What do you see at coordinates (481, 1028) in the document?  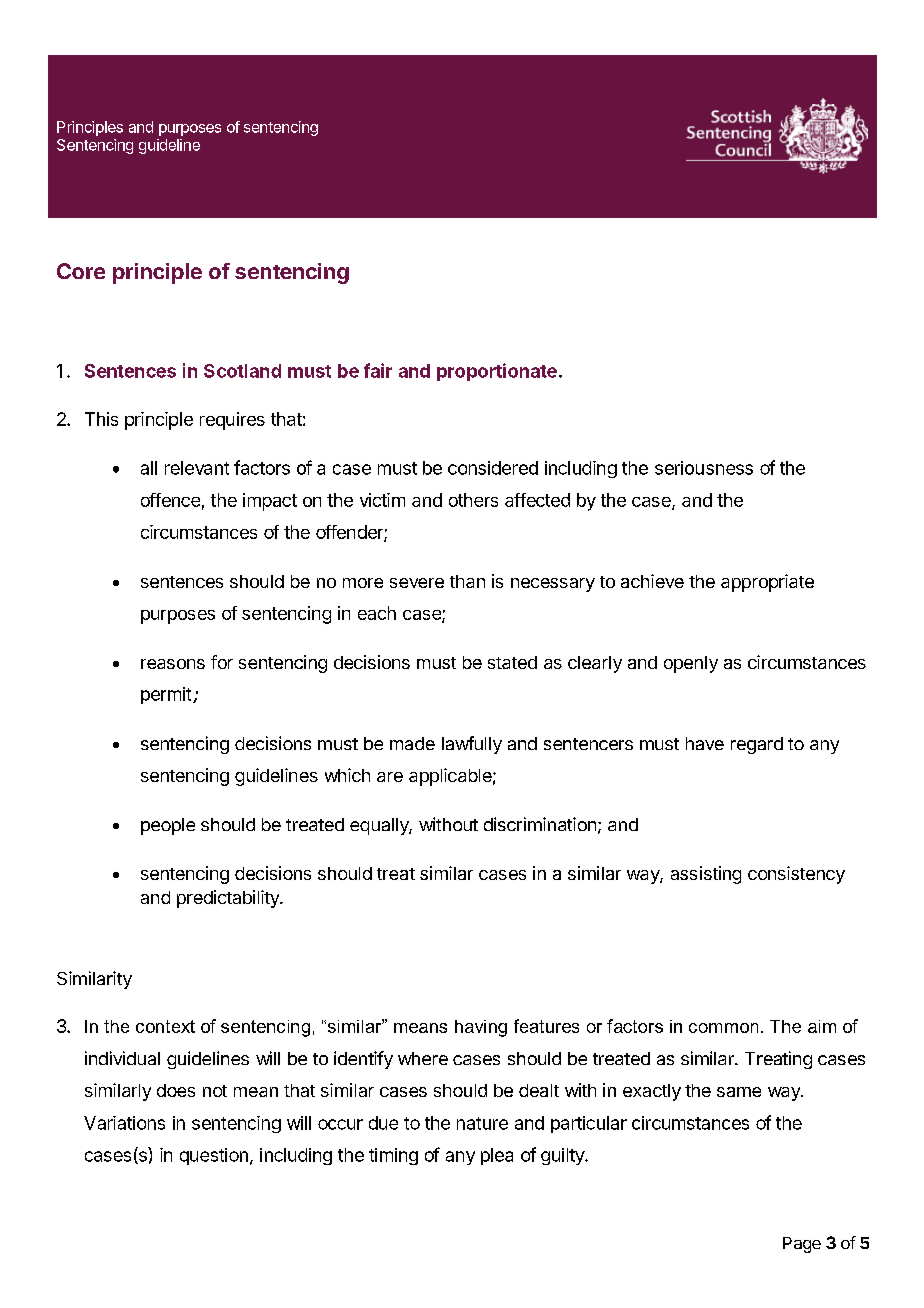 I see `having` at bounding box center [481, 1028].
